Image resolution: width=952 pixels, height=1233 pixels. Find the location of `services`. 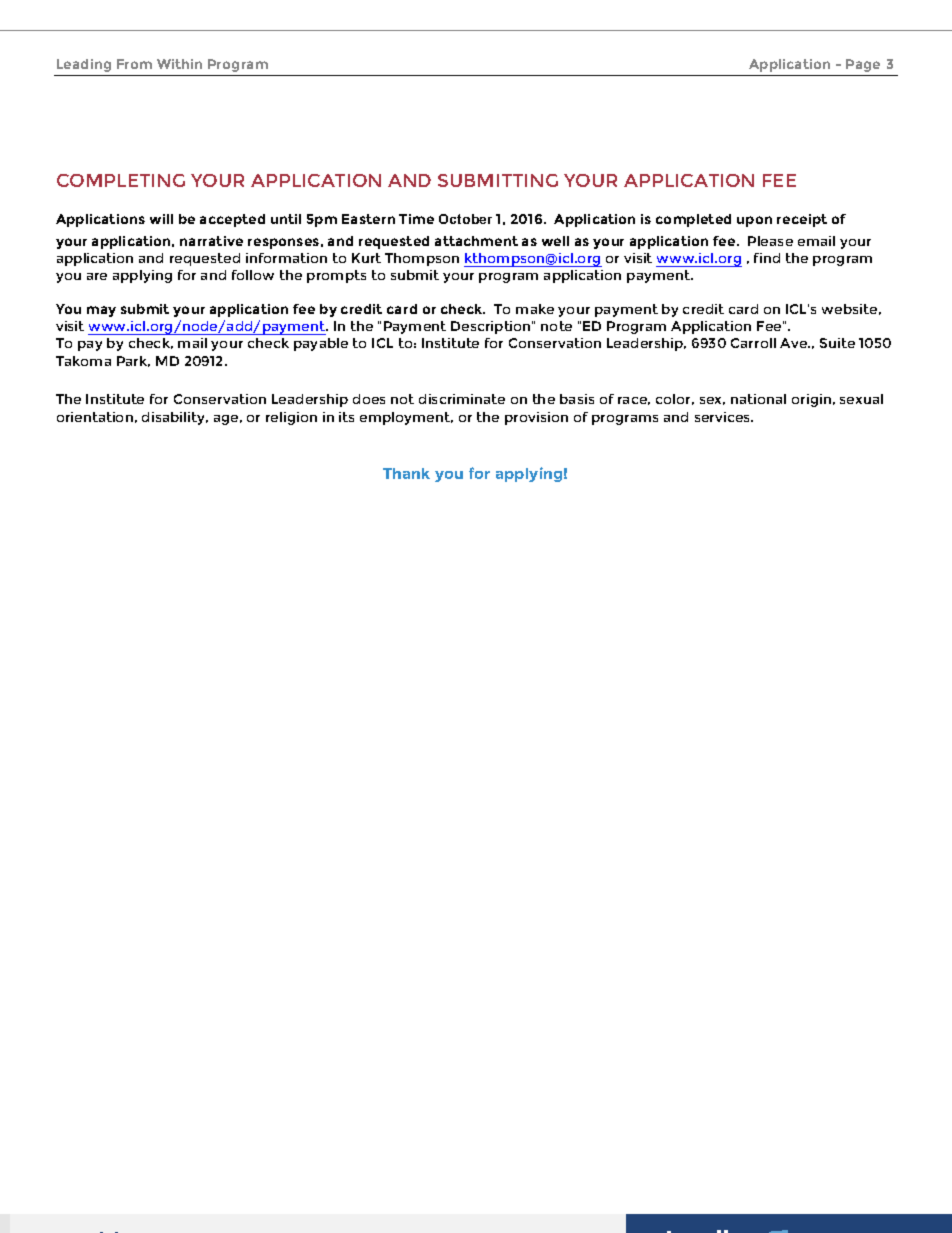

services is located at coordinates (724, 417).
